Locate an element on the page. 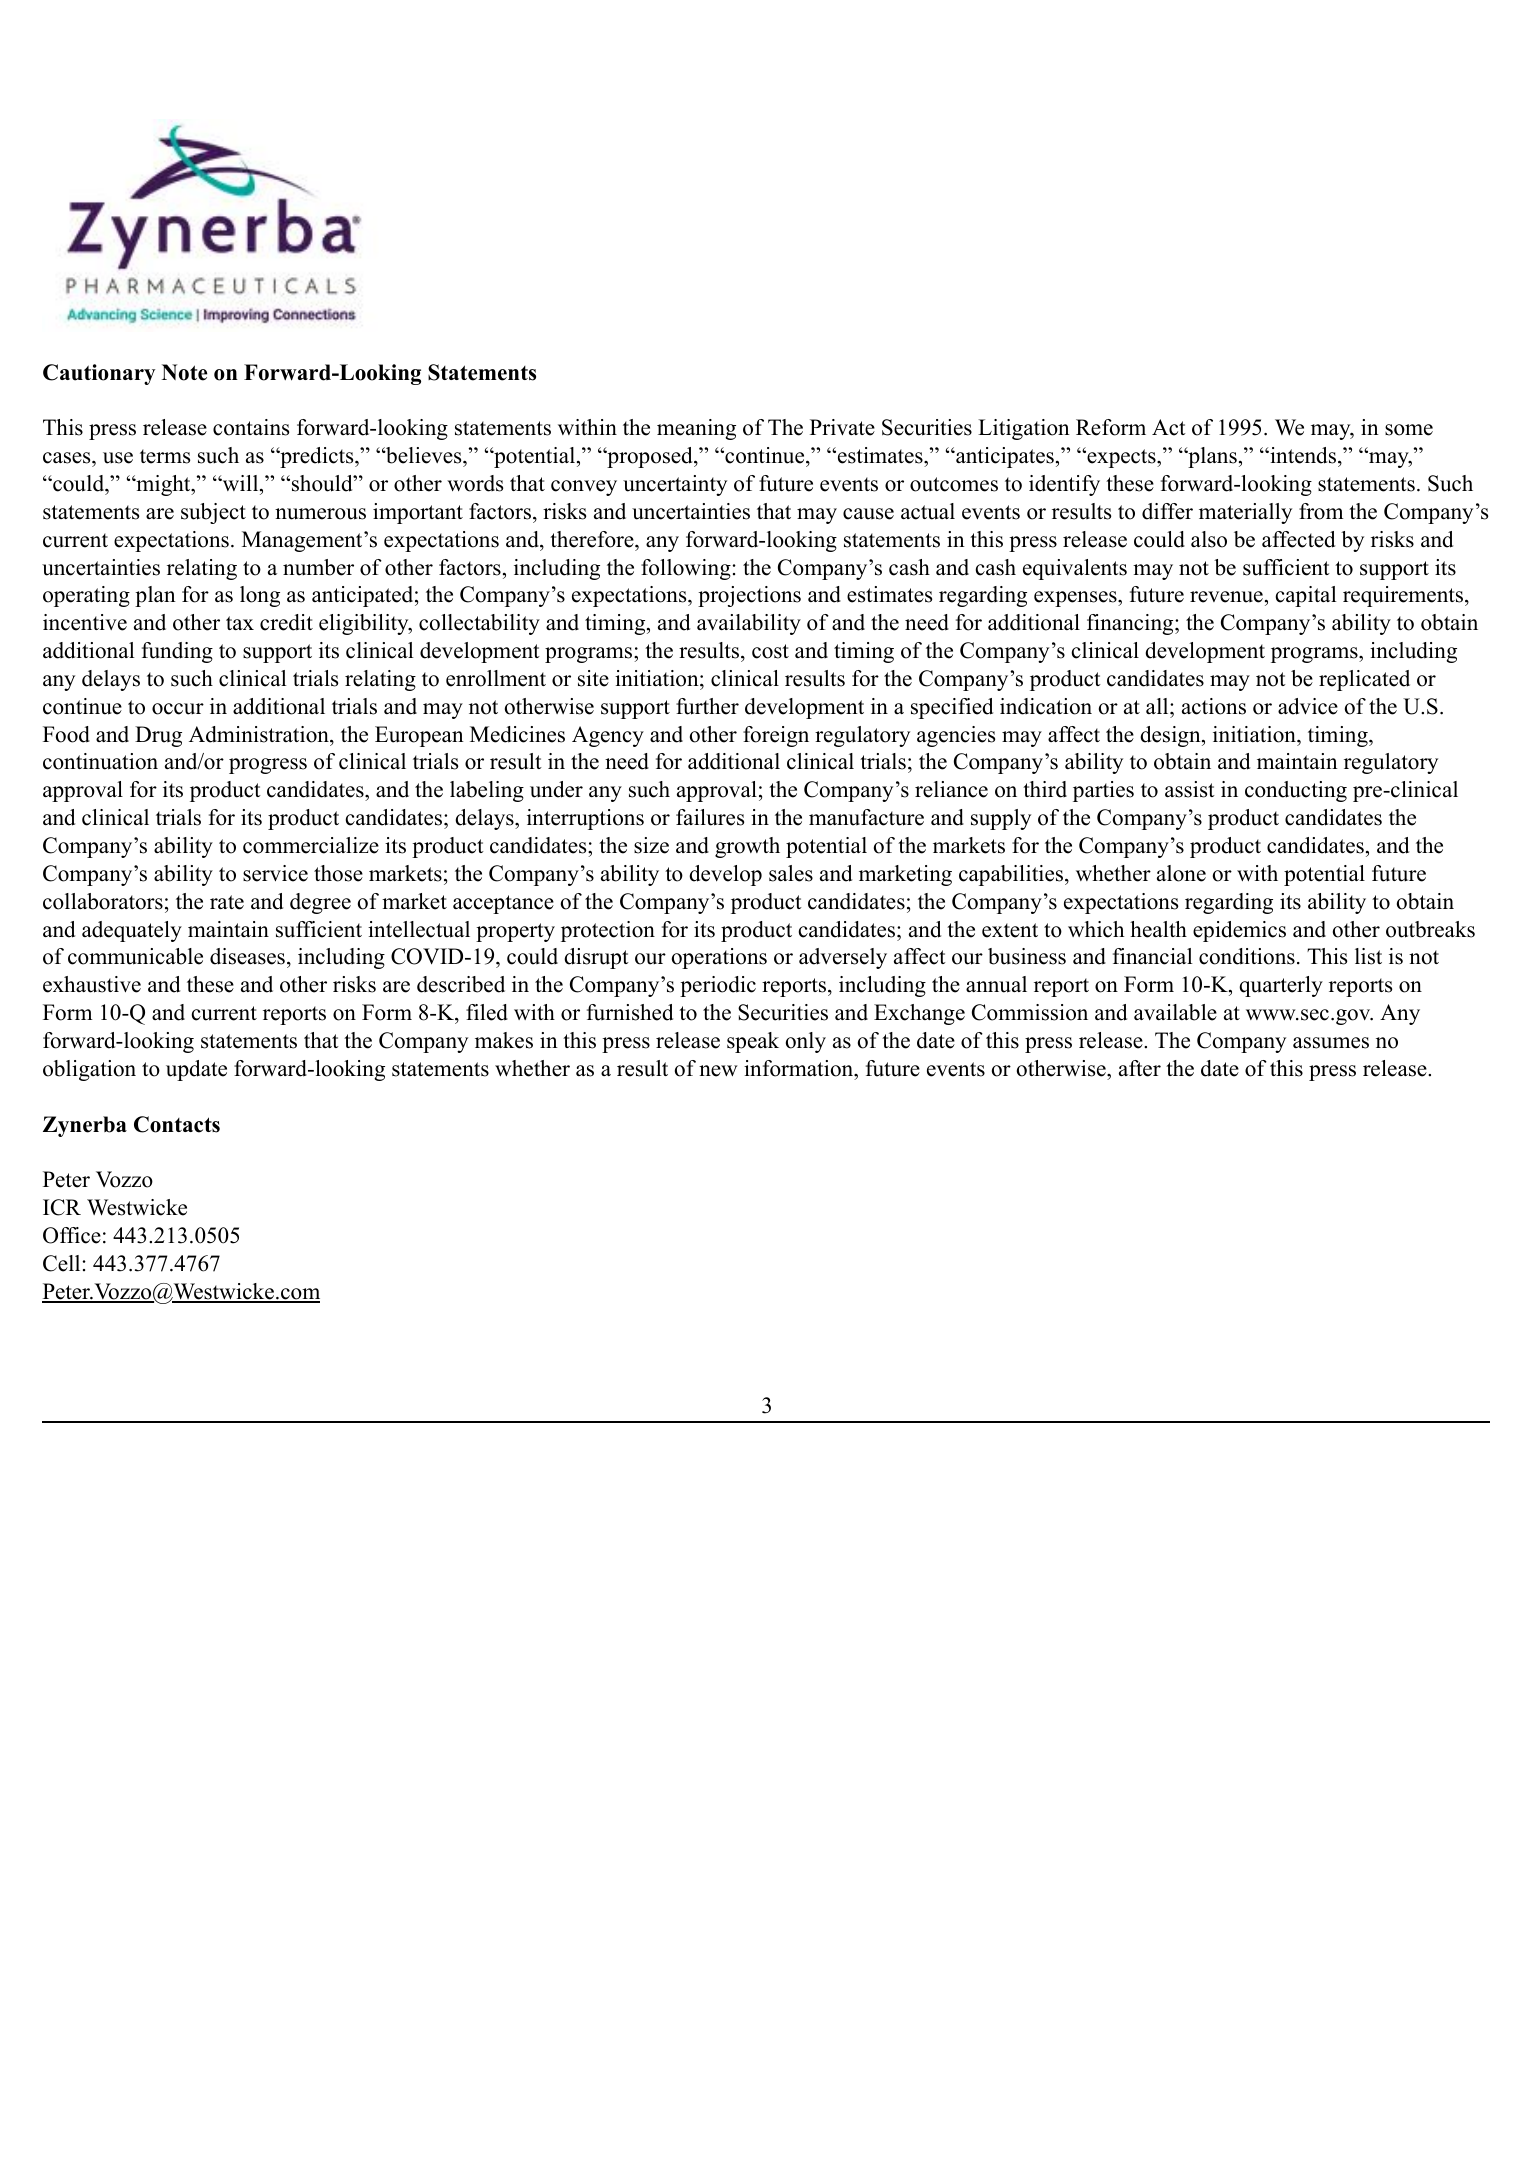 The height and width of the page is (2171, 1534). commercialize is located at coordinates (311, 845).
